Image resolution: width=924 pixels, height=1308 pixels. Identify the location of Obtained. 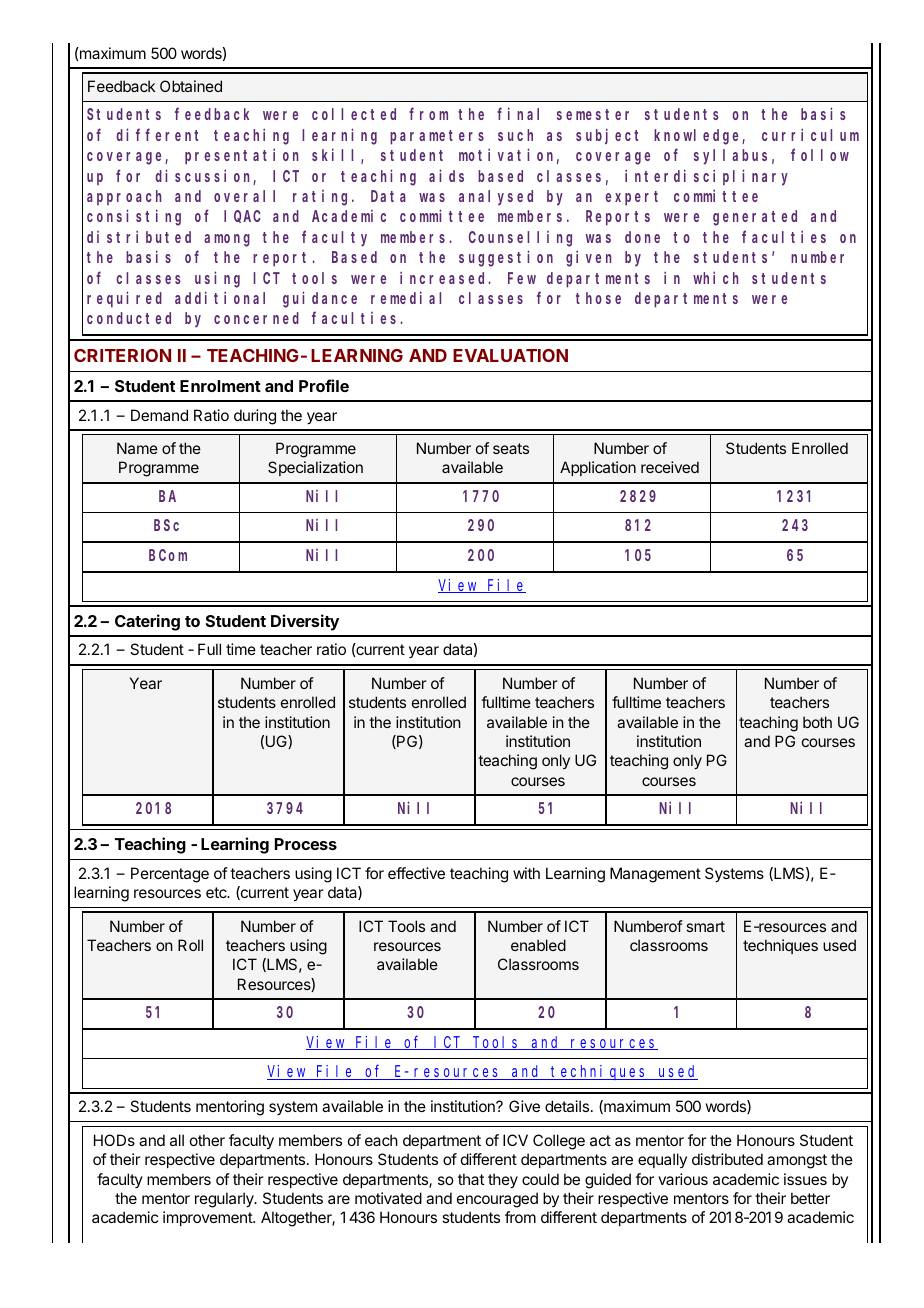
(191, 86).
